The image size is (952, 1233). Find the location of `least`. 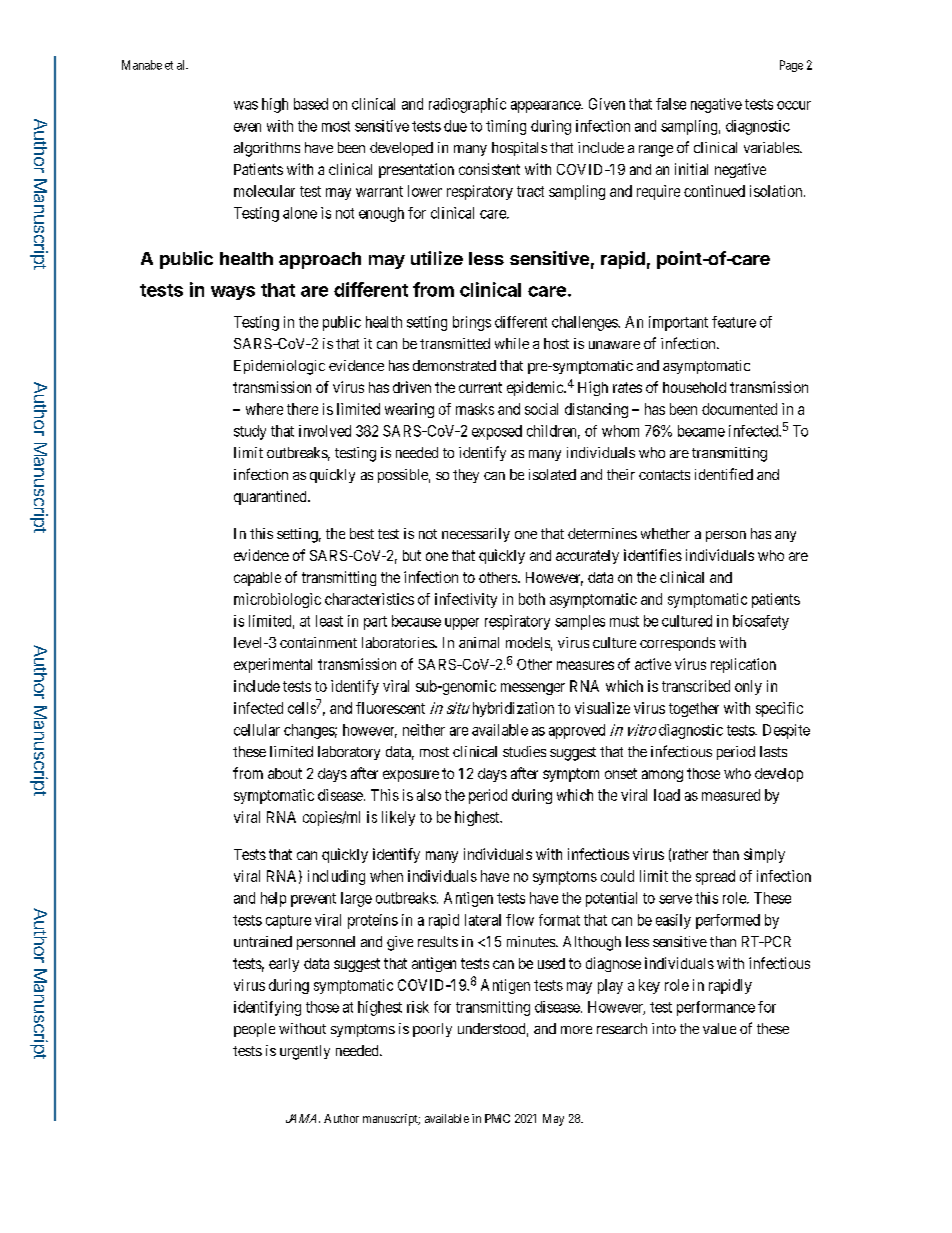

least is located at coordinates (329, 621).
